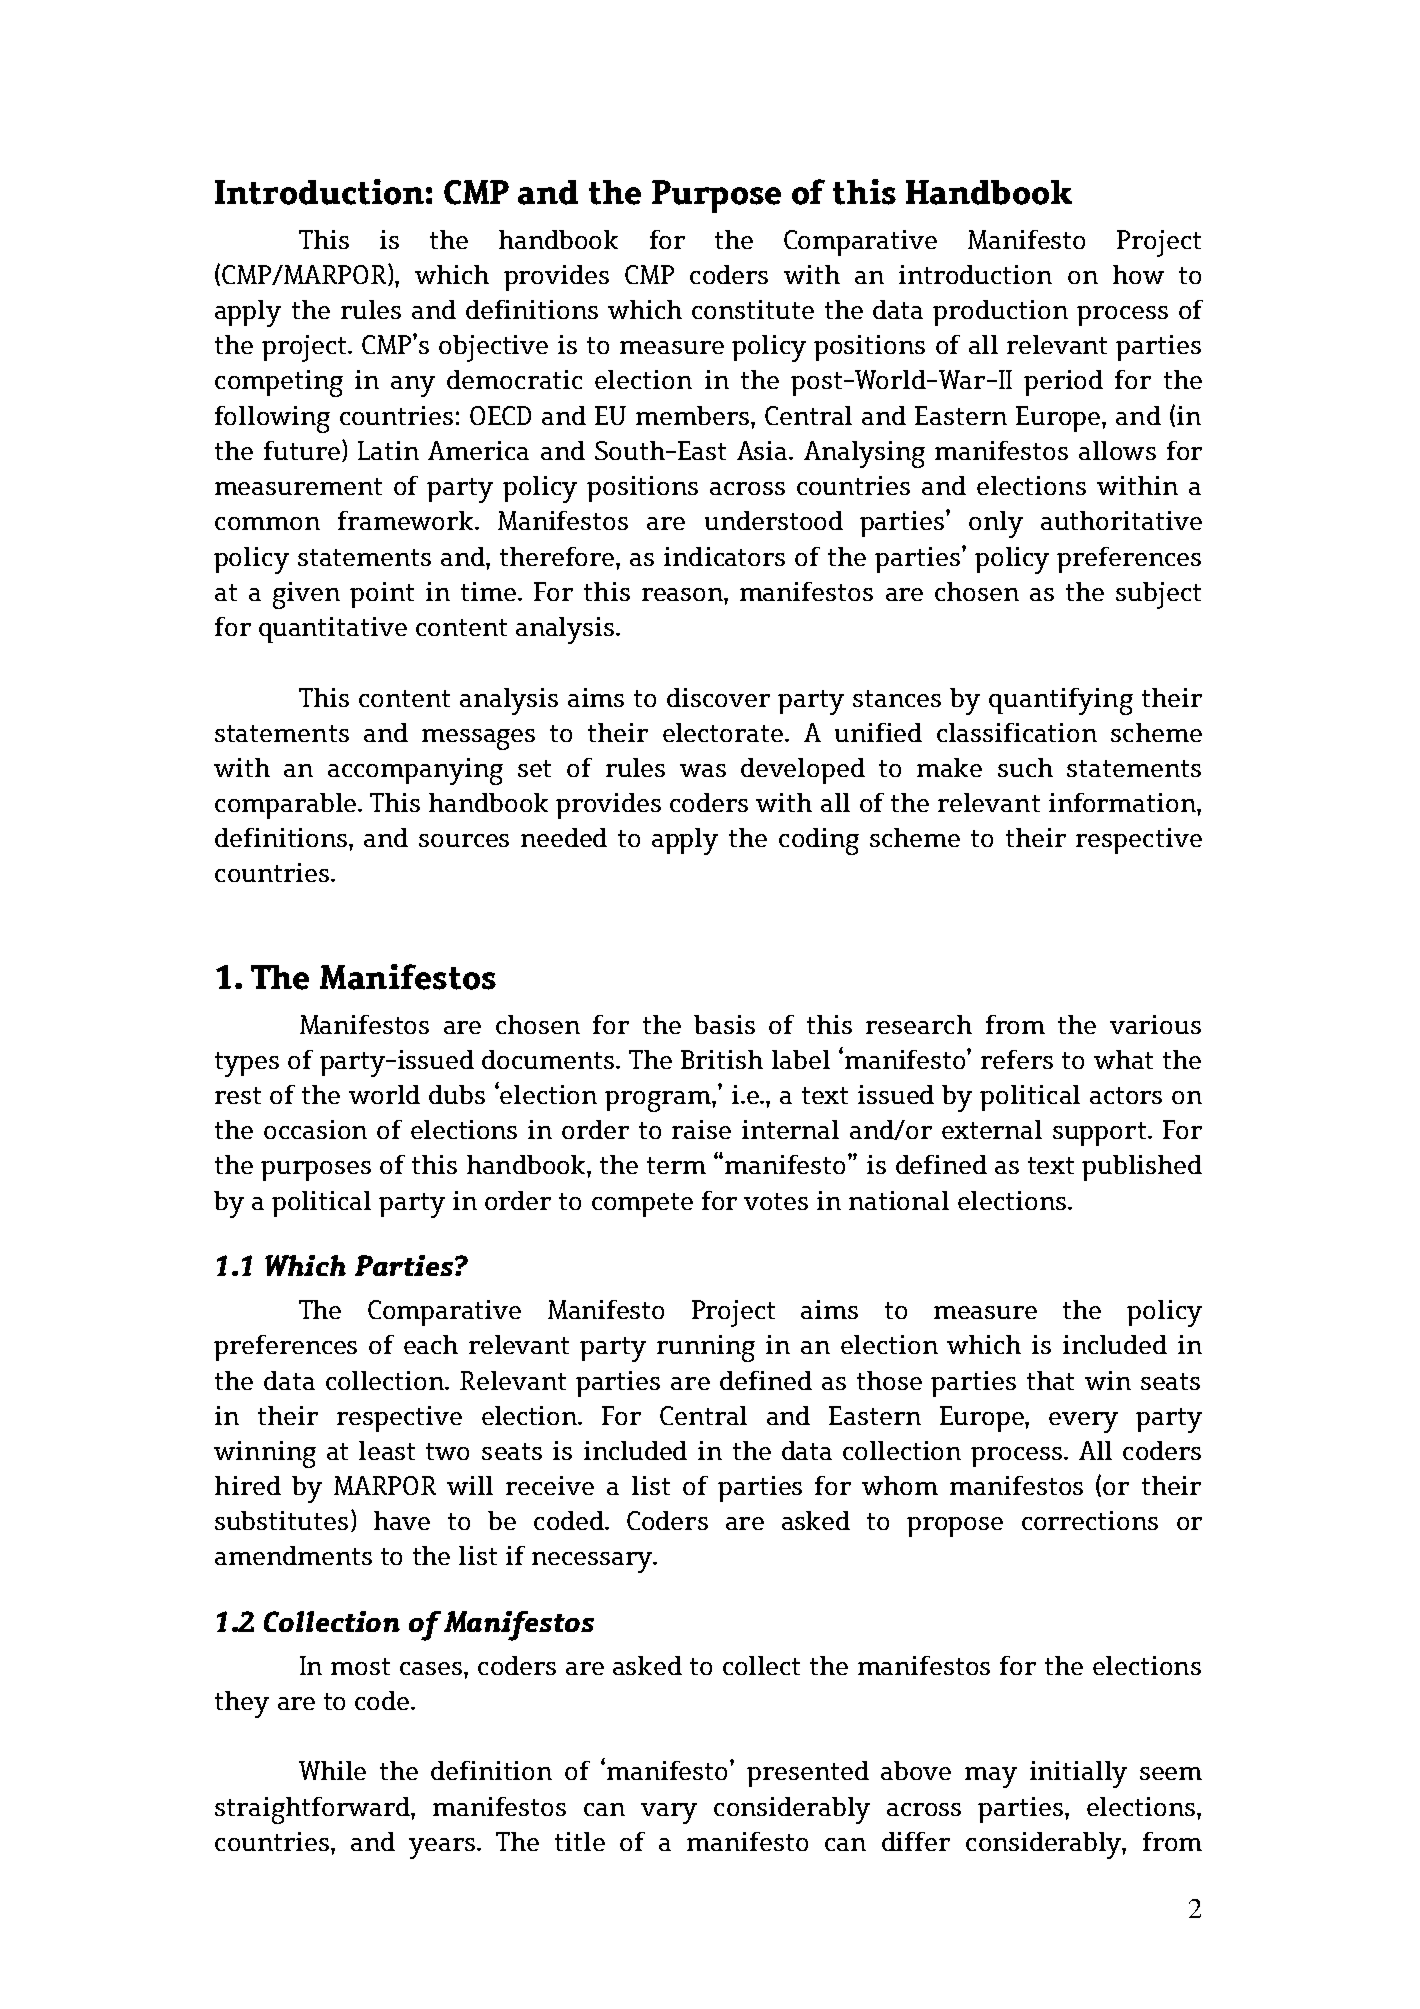 This image has width=1420, height=2009. I want to click on straightforward, so click(313, 1810).
